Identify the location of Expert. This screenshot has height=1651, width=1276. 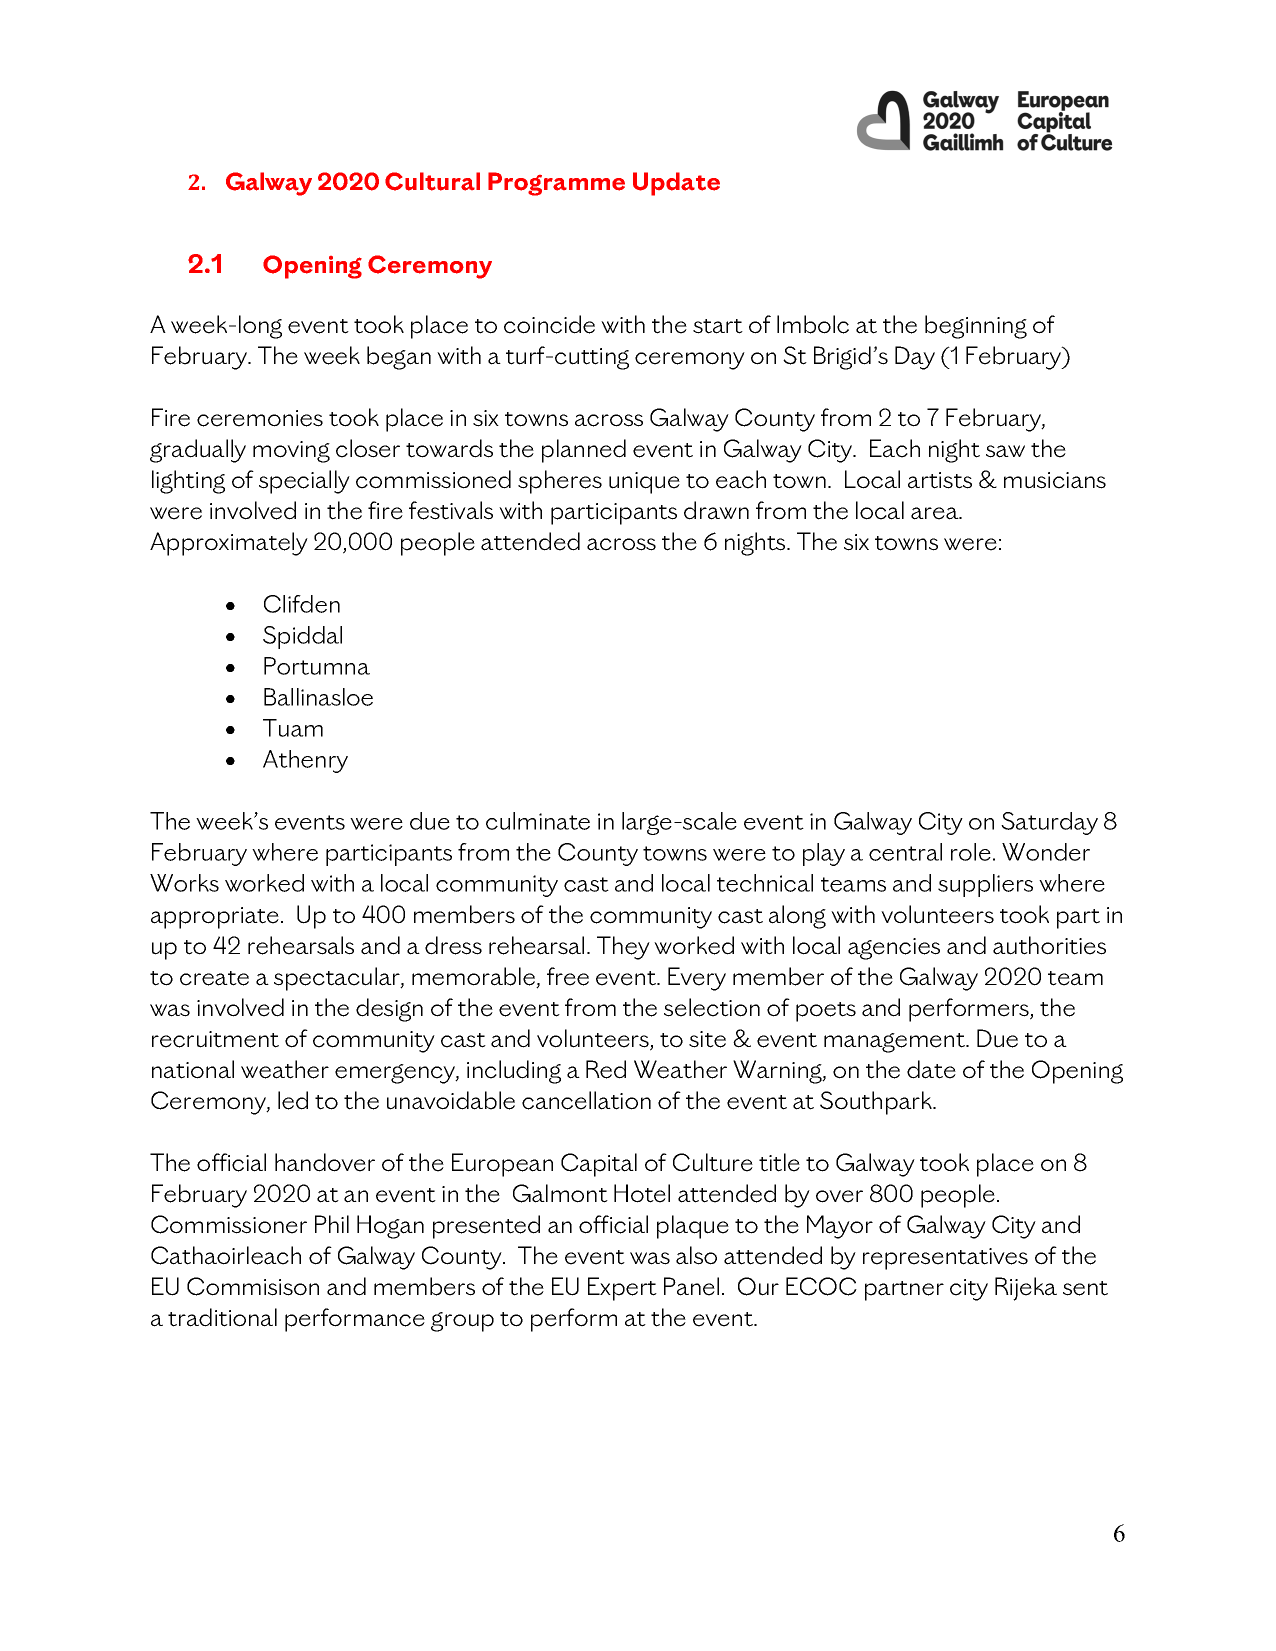
(622, 1289).
